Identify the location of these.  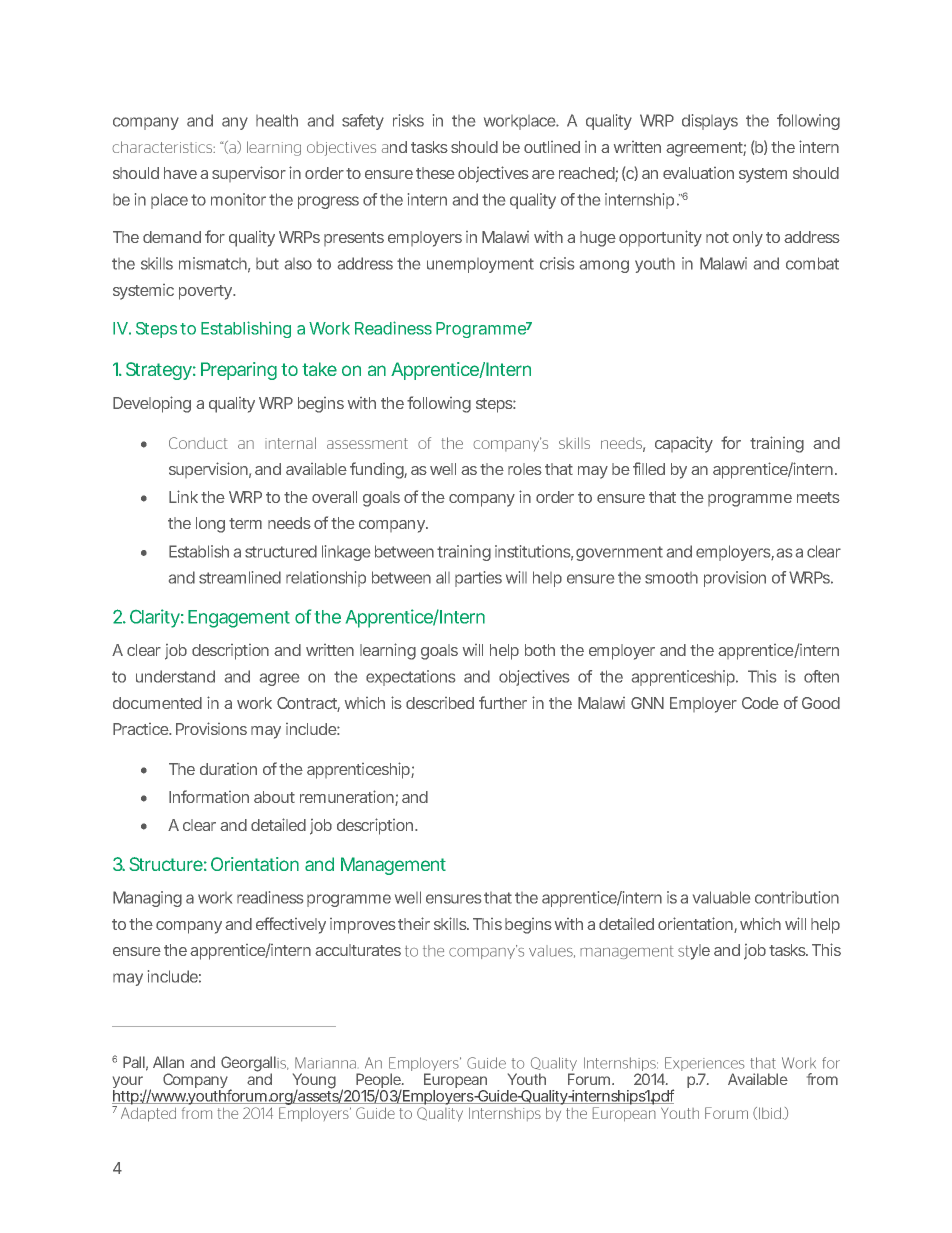
(435, 173).
